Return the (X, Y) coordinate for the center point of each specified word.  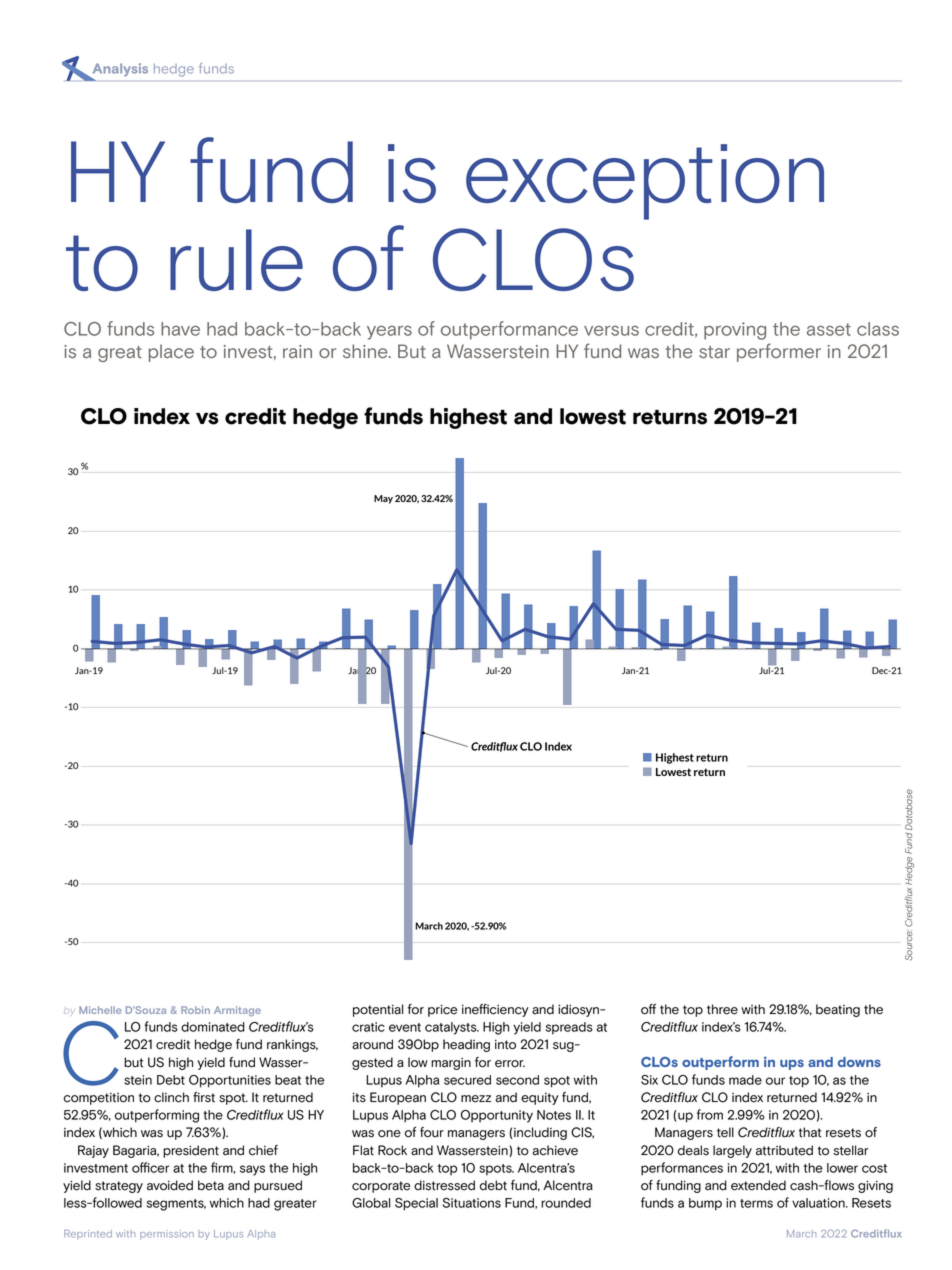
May (383, 499)
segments (176, 1205)
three (722, 1009)
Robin (195, 1010)
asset (829, 329)
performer (779, 352)
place (171, 353)
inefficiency (495, 1010)
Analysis (119, 71)
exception (645, 182)
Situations (472, 1203)
